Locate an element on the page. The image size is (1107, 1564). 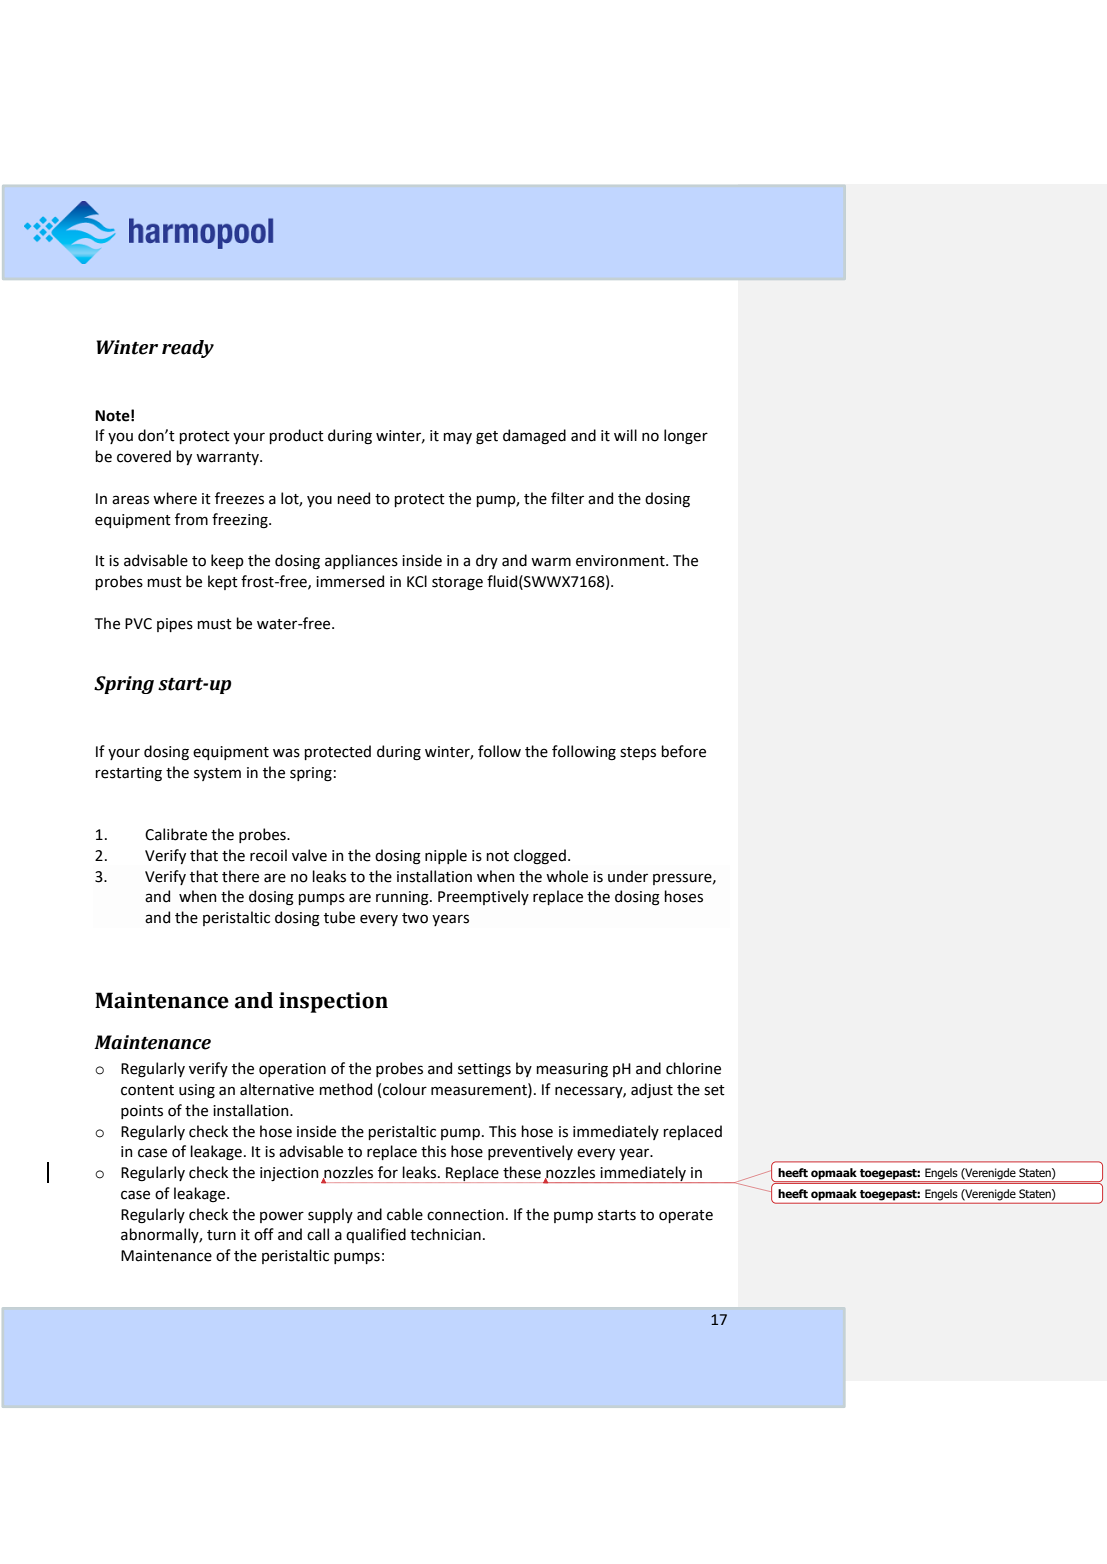
using is located at coordinates (197, 1091).
